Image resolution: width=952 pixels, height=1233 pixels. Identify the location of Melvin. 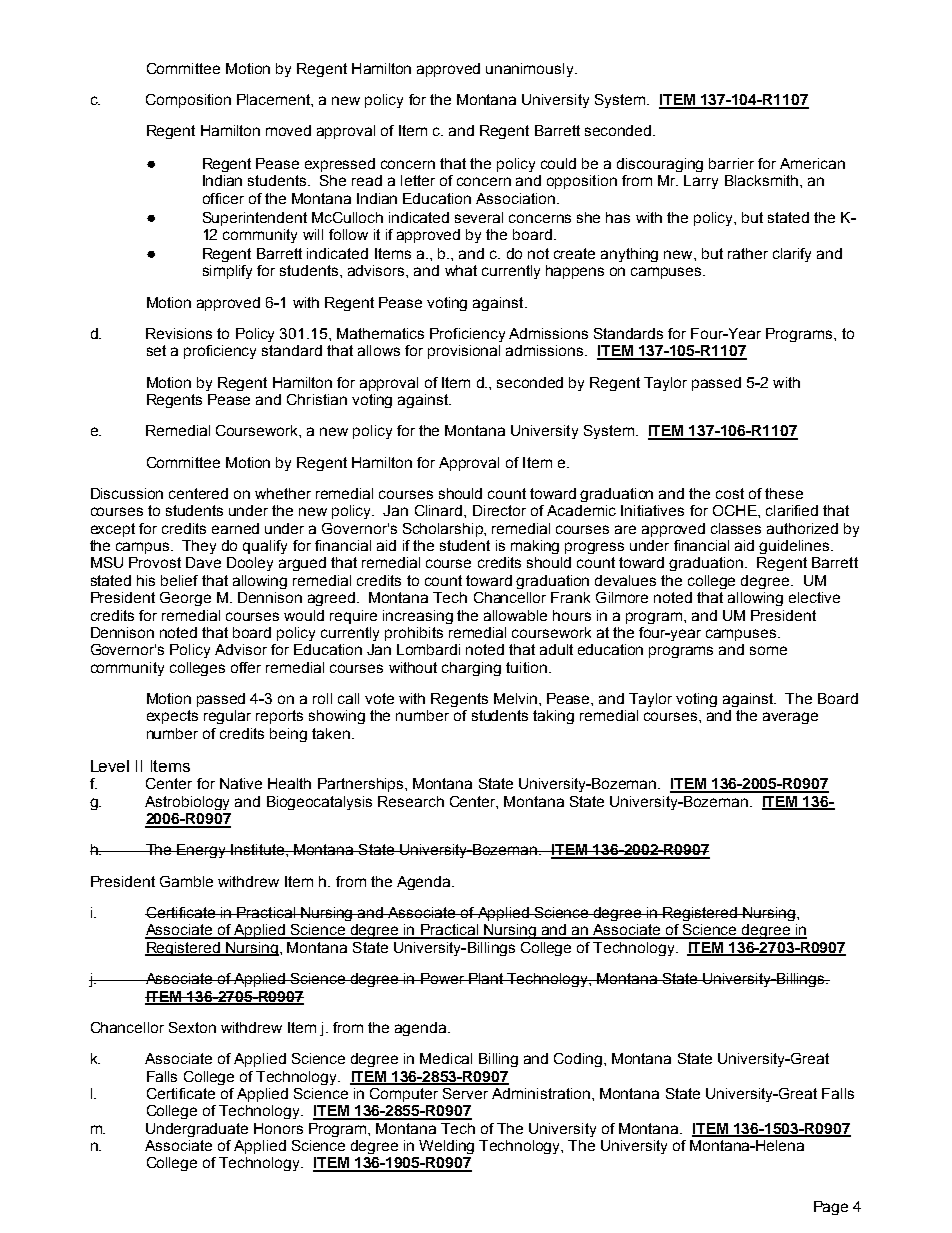
(515, 698).
